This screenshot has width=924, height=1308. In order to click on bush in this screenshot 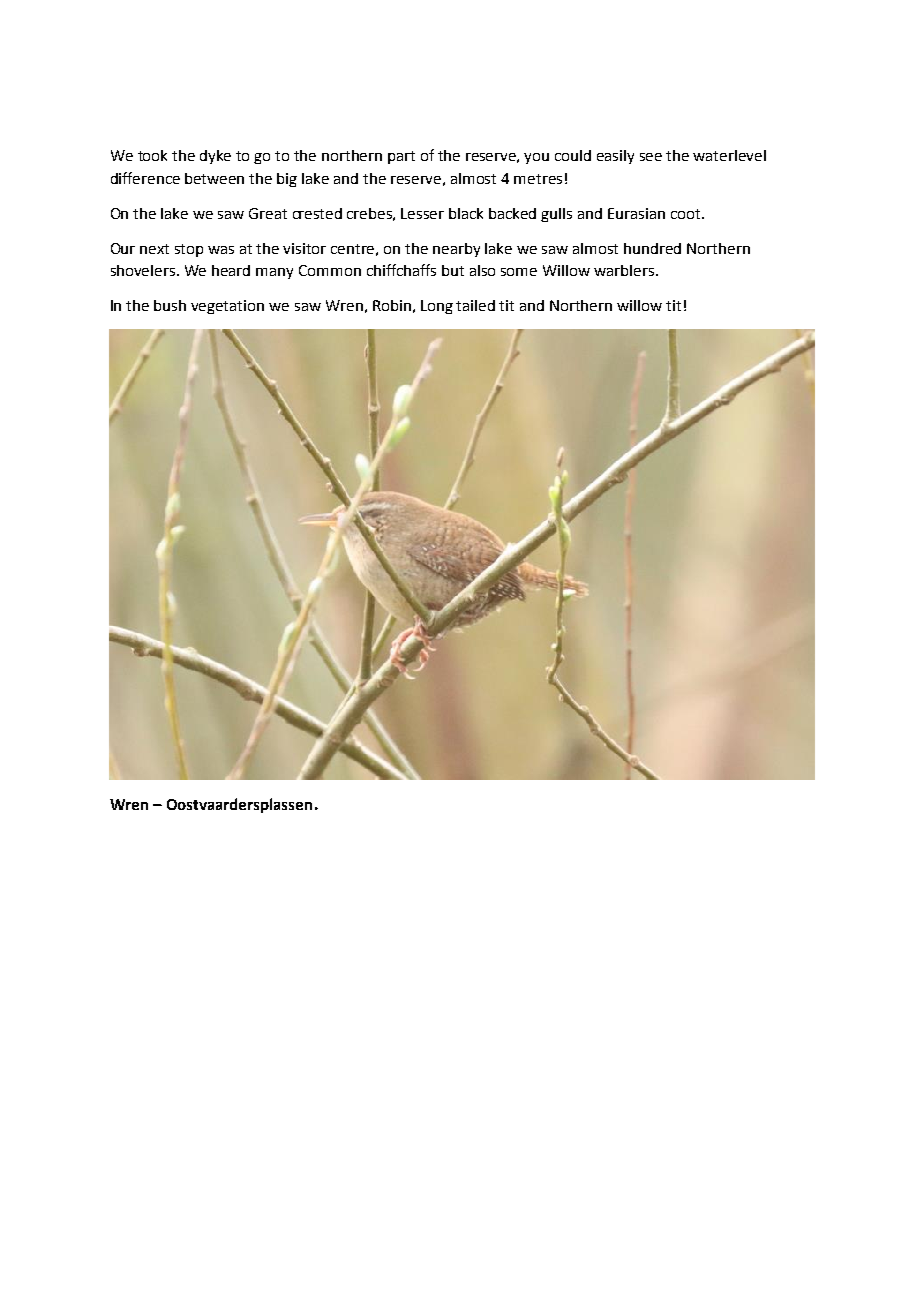, I will do `click(170, 305)`.
